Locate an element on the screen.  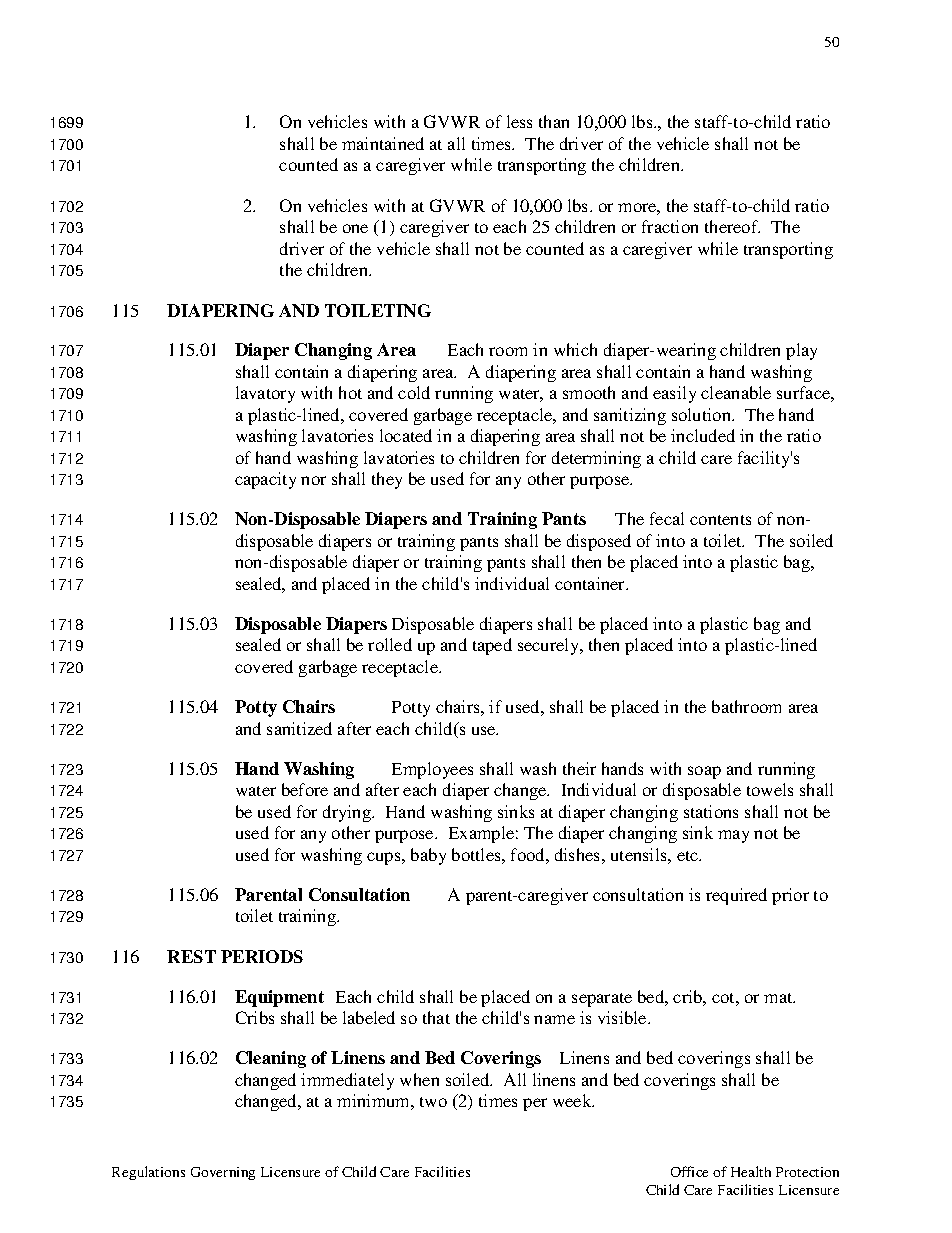
thereof is located at coordinates (732, 226).
